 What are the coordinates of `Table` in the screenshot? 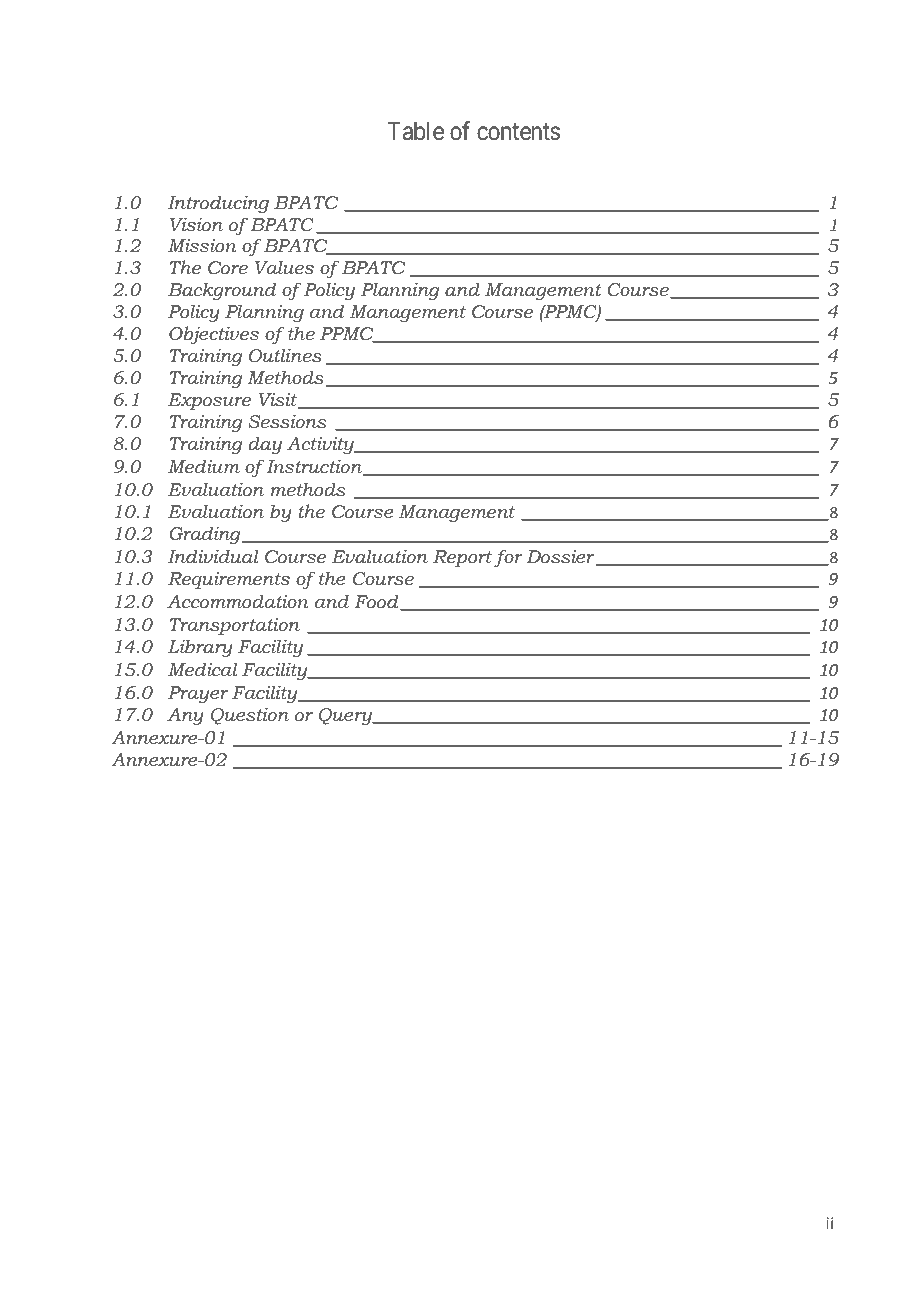 It's located at (416, 131).
